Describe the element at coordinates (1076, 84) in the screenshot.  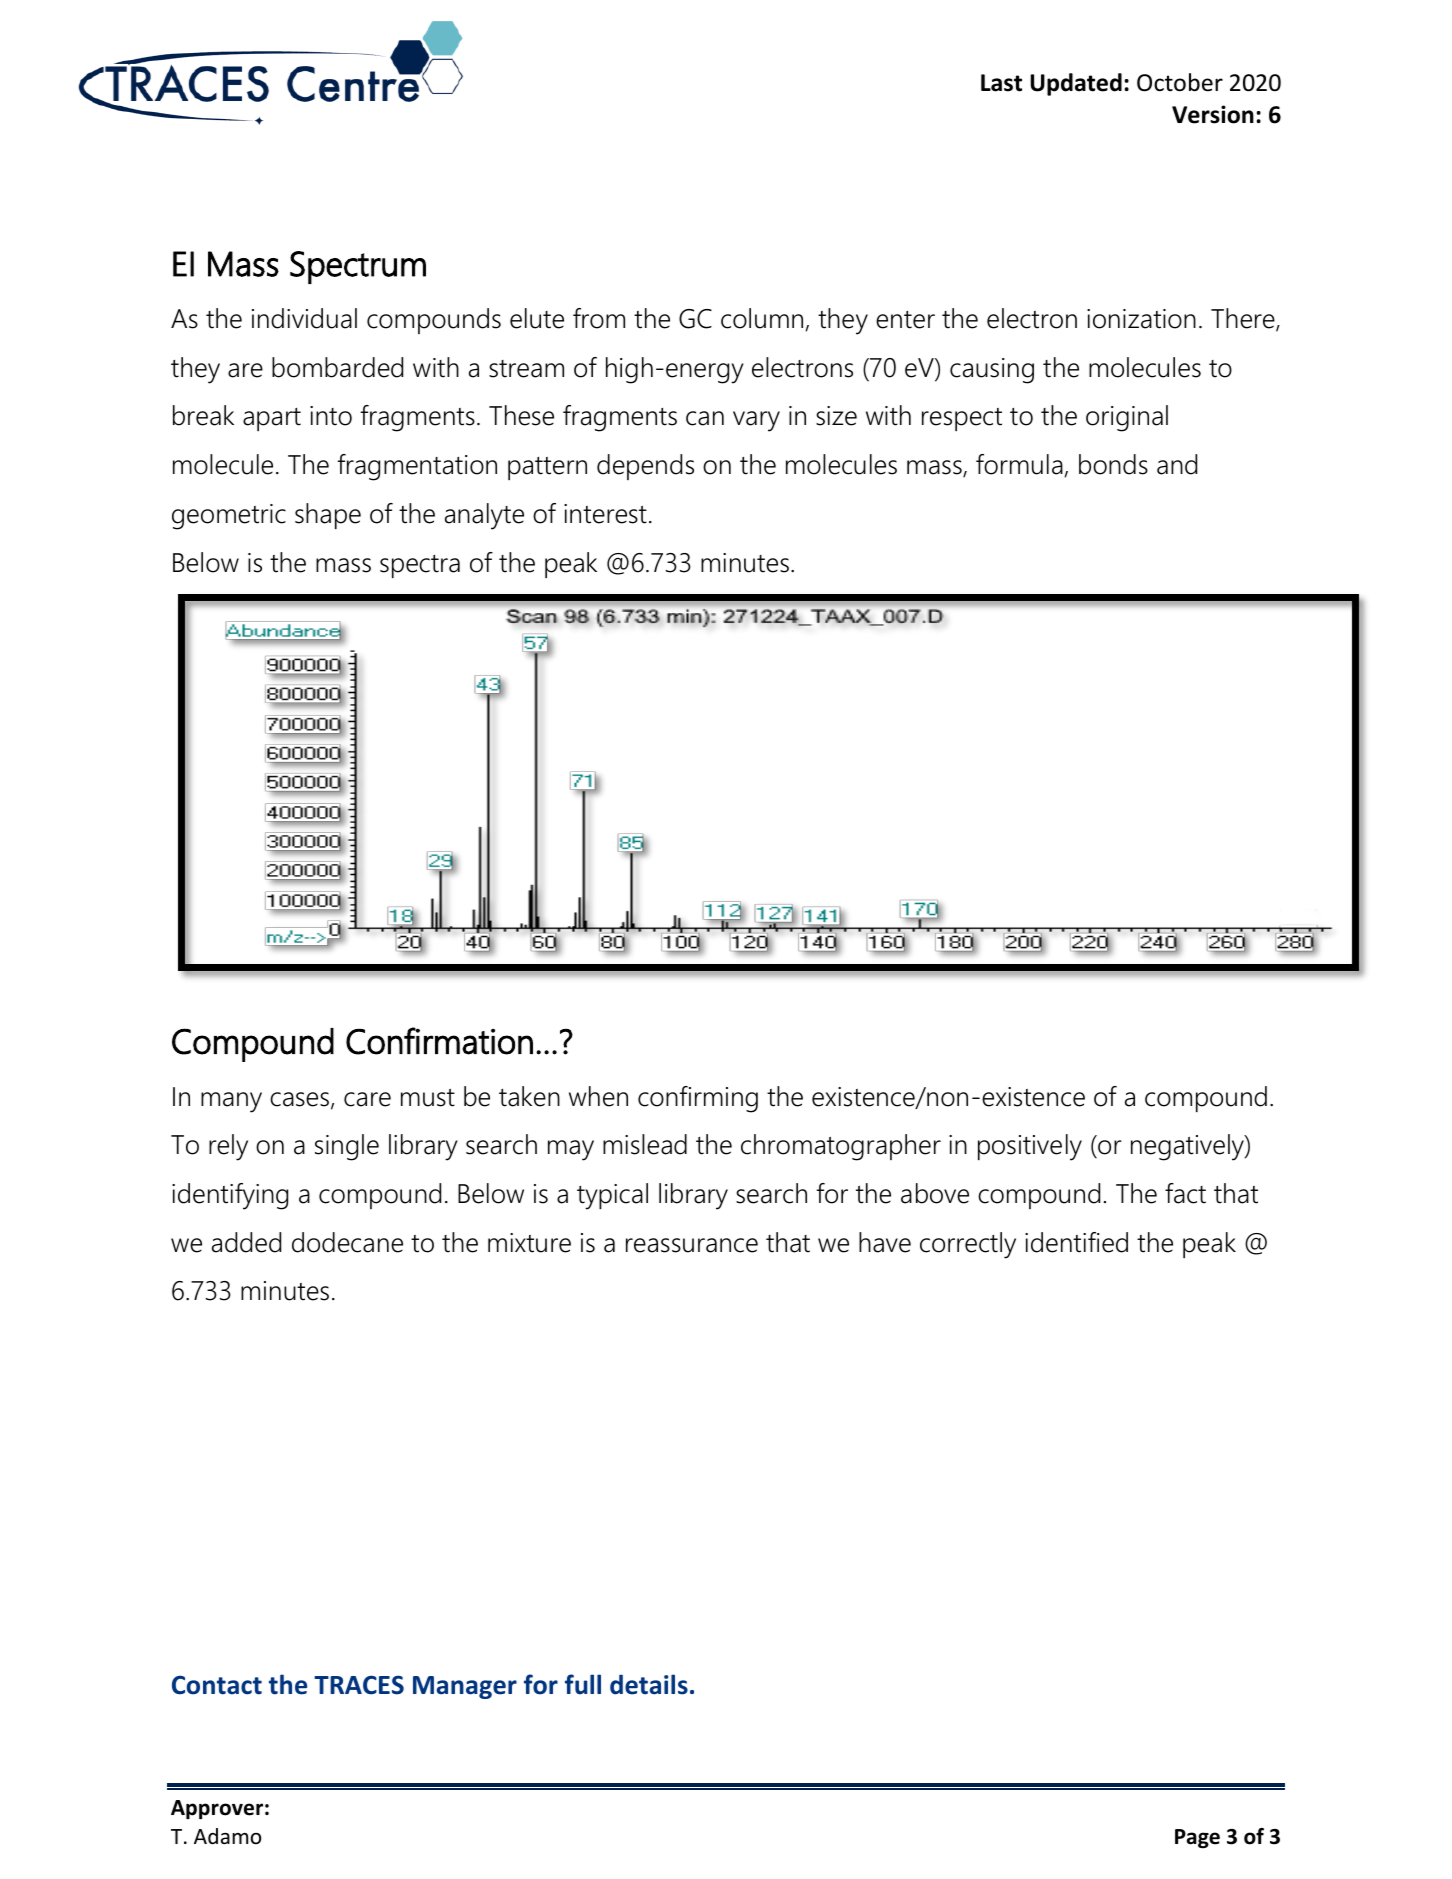
I see `Updated` at that location.
